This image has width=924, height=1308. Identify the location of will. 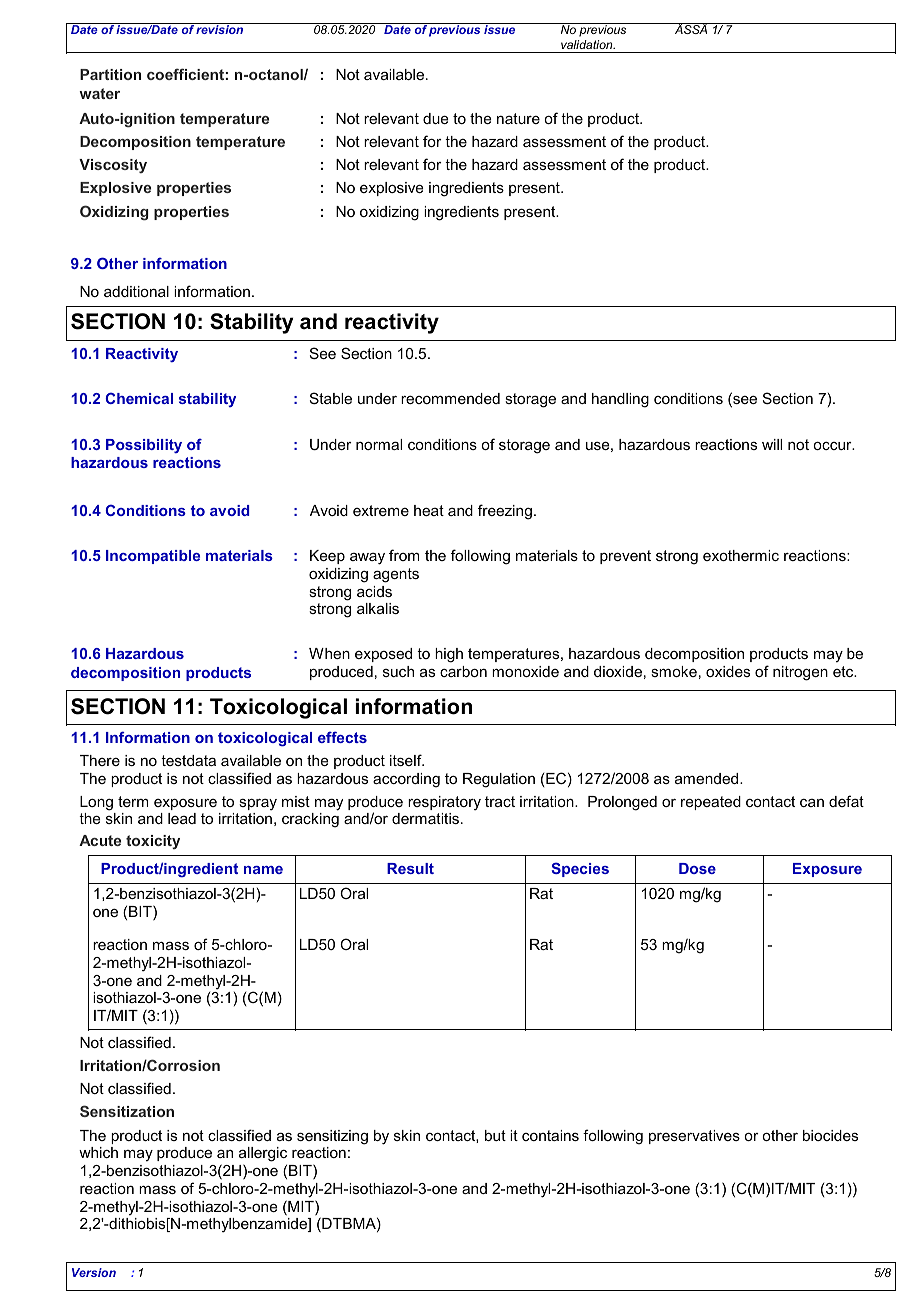
(772, 444).
